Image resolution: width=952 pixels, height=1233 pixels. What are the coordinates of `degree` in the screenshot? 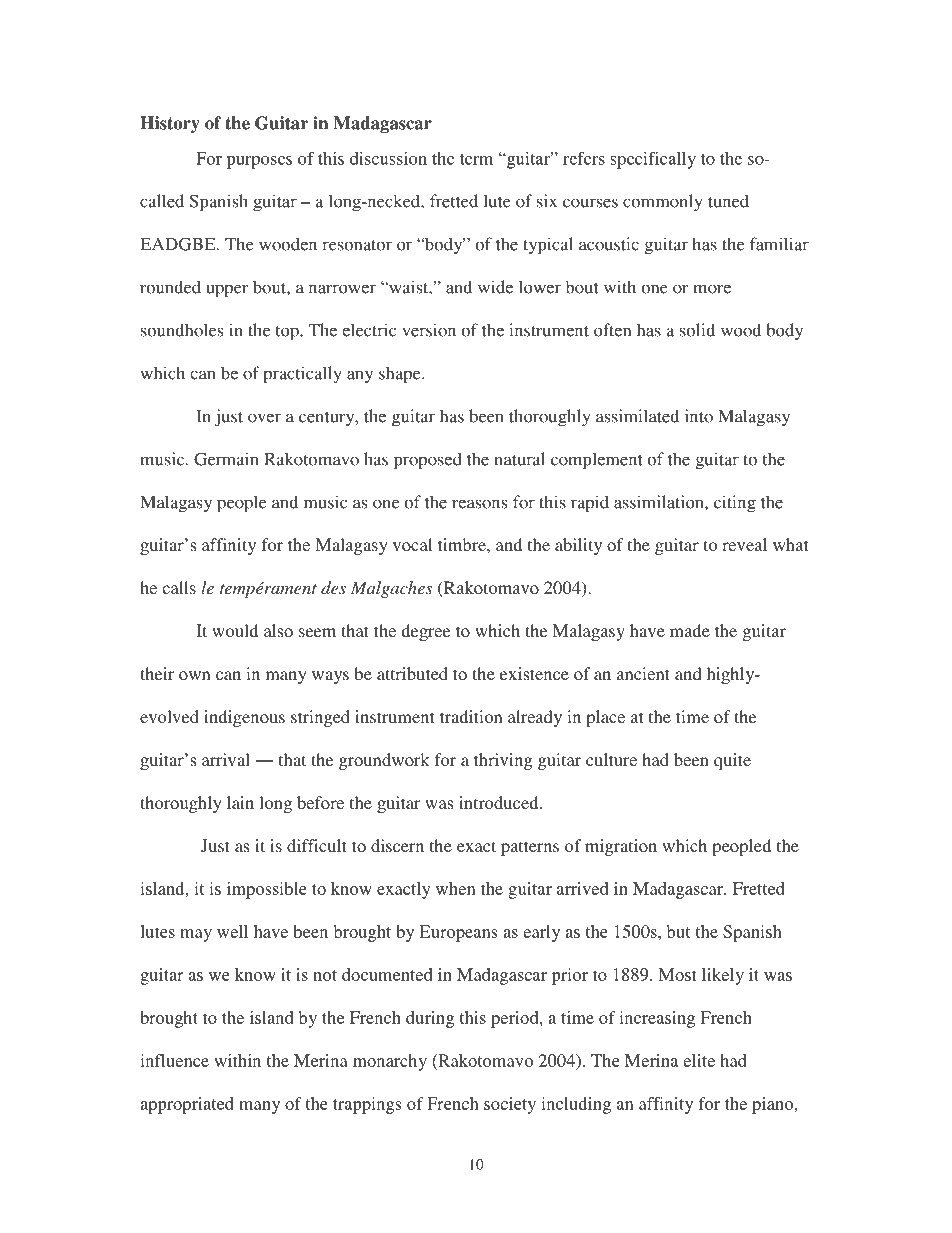 It's located at (425, 632).
